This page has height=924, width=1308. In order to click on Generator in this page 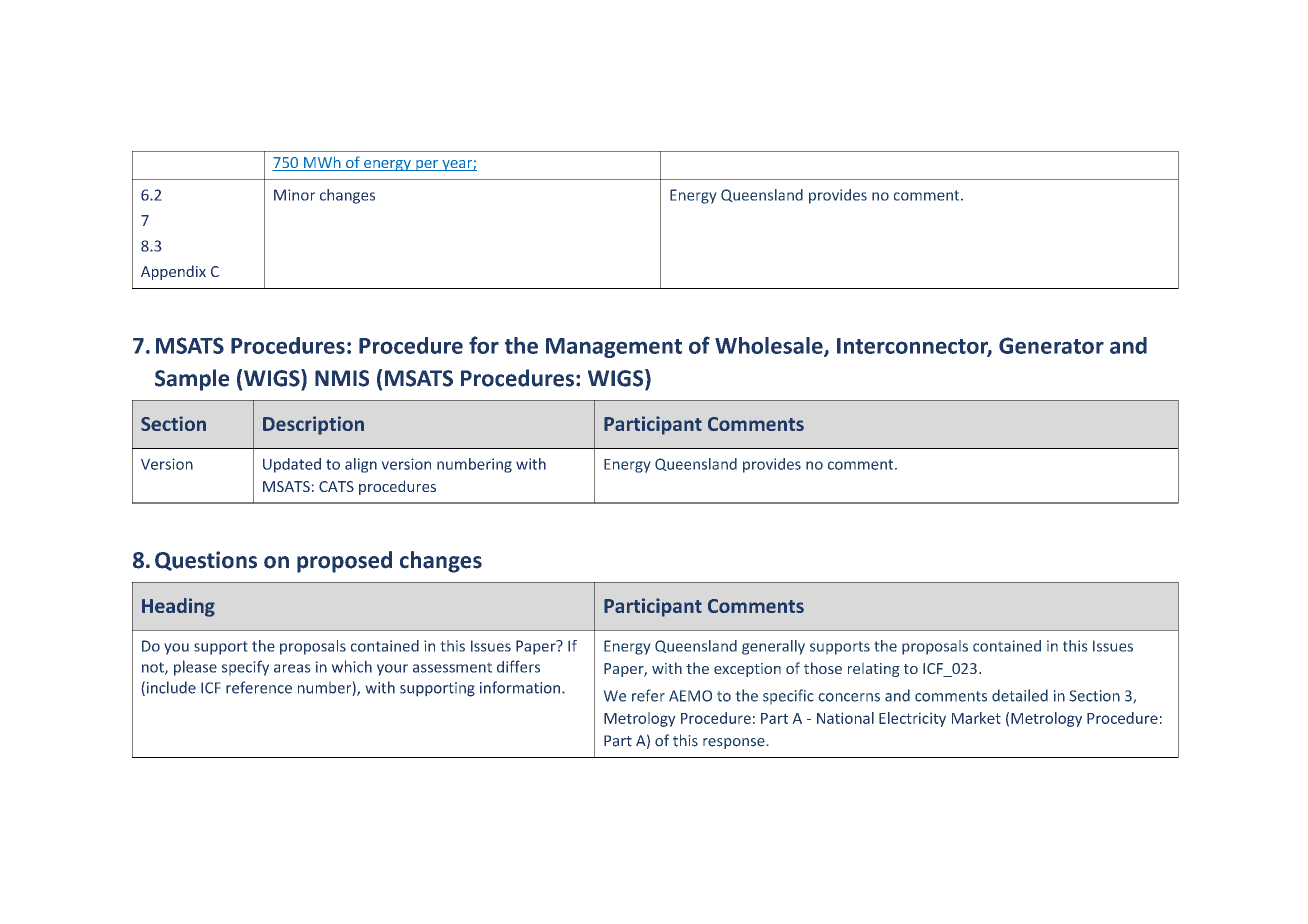, I will do `click(1051, 345)`.
